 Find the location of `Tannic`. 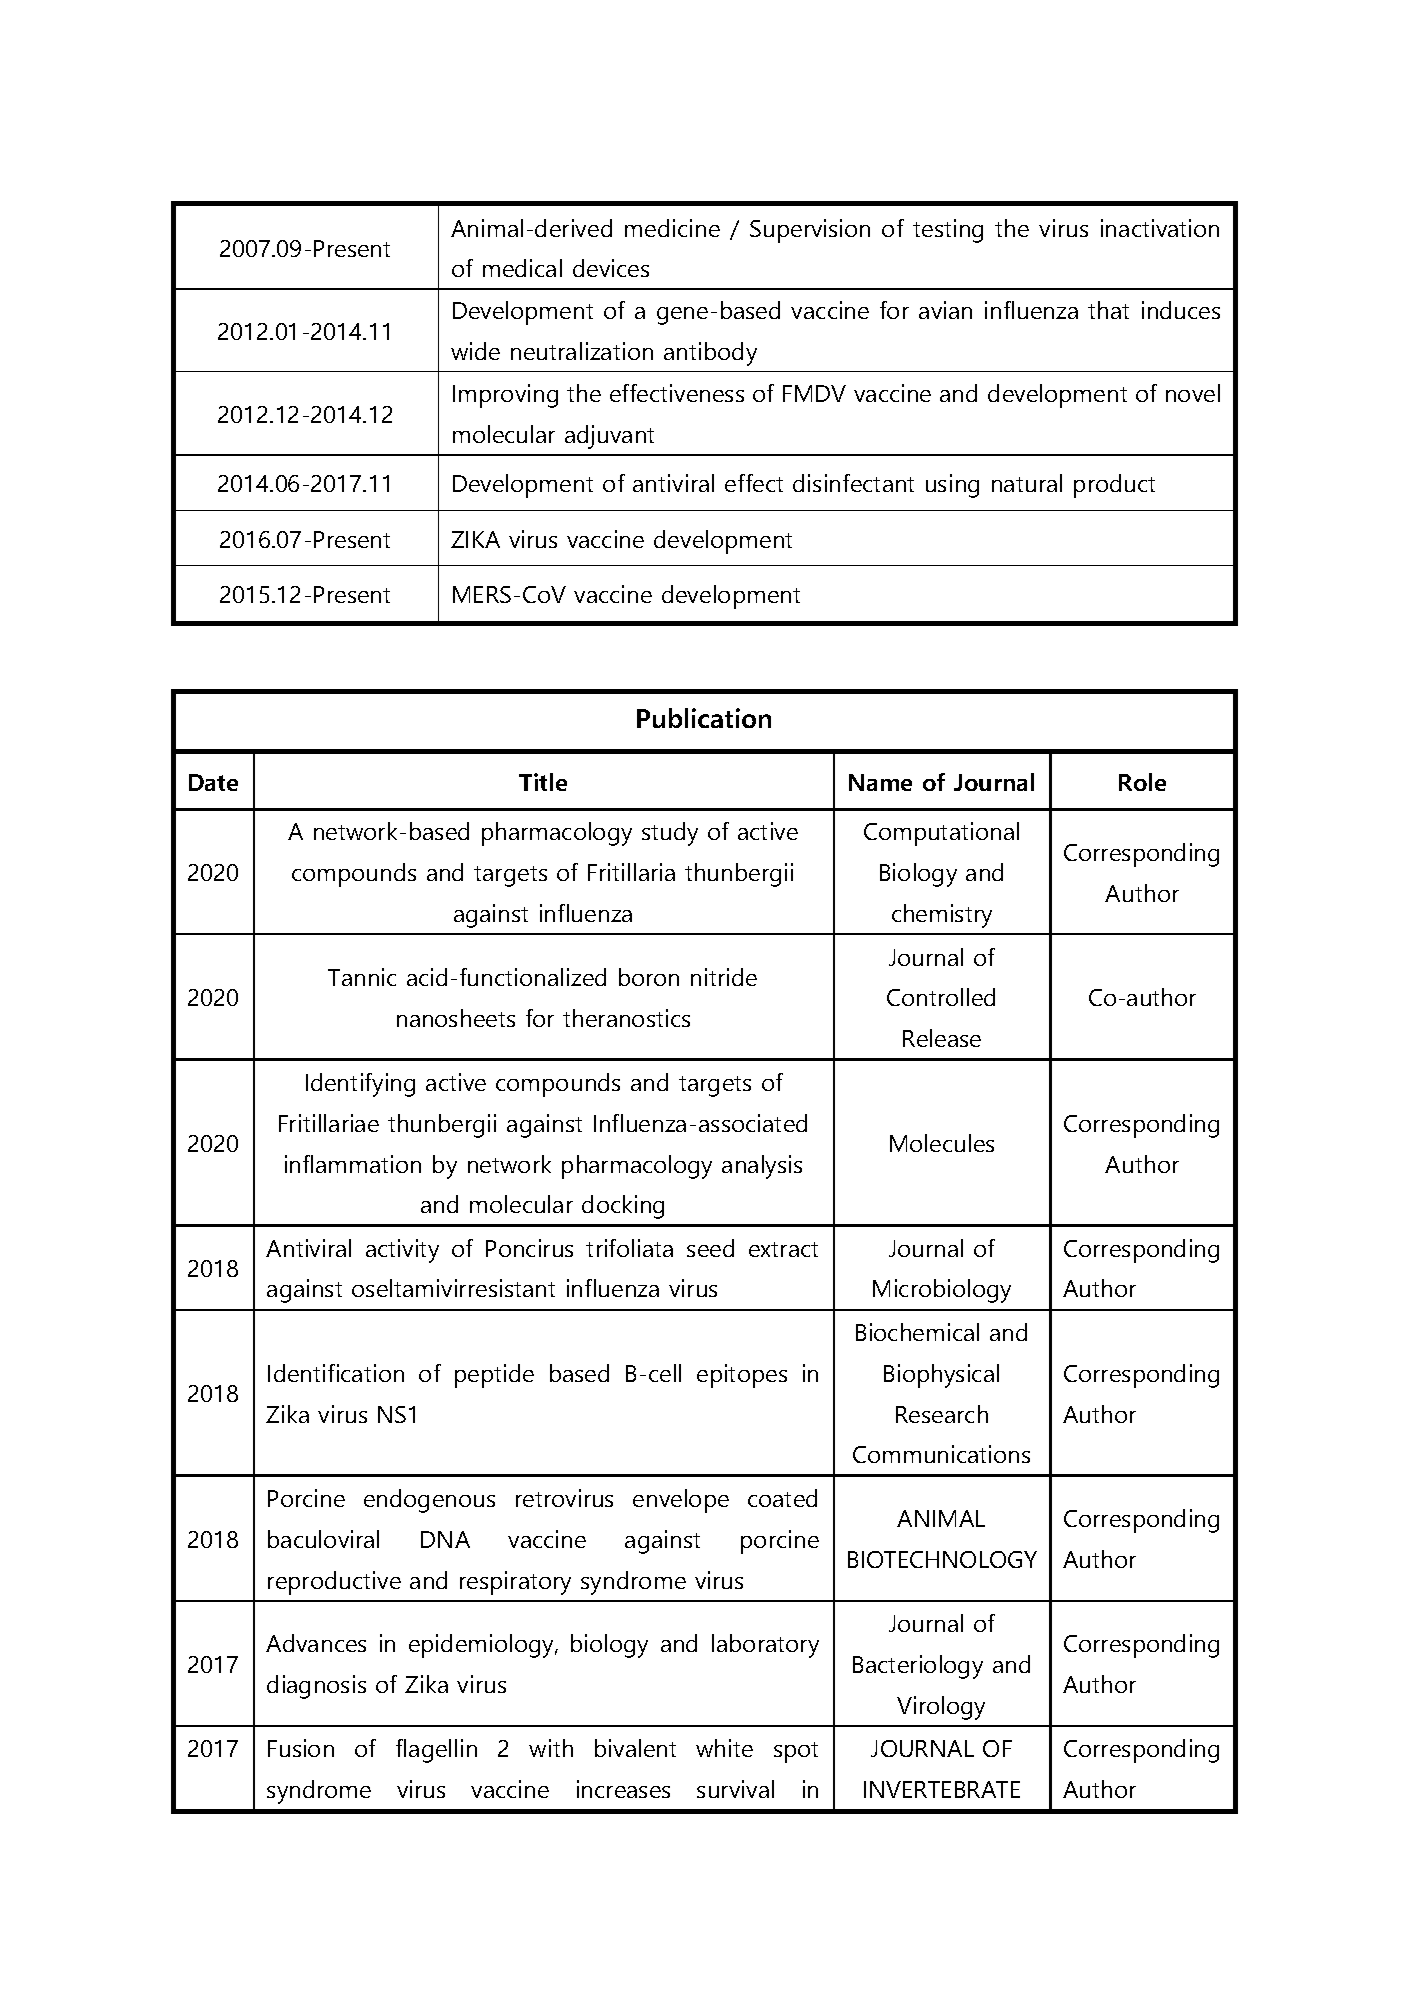

Tannic is located at coordinates (362, 977).
